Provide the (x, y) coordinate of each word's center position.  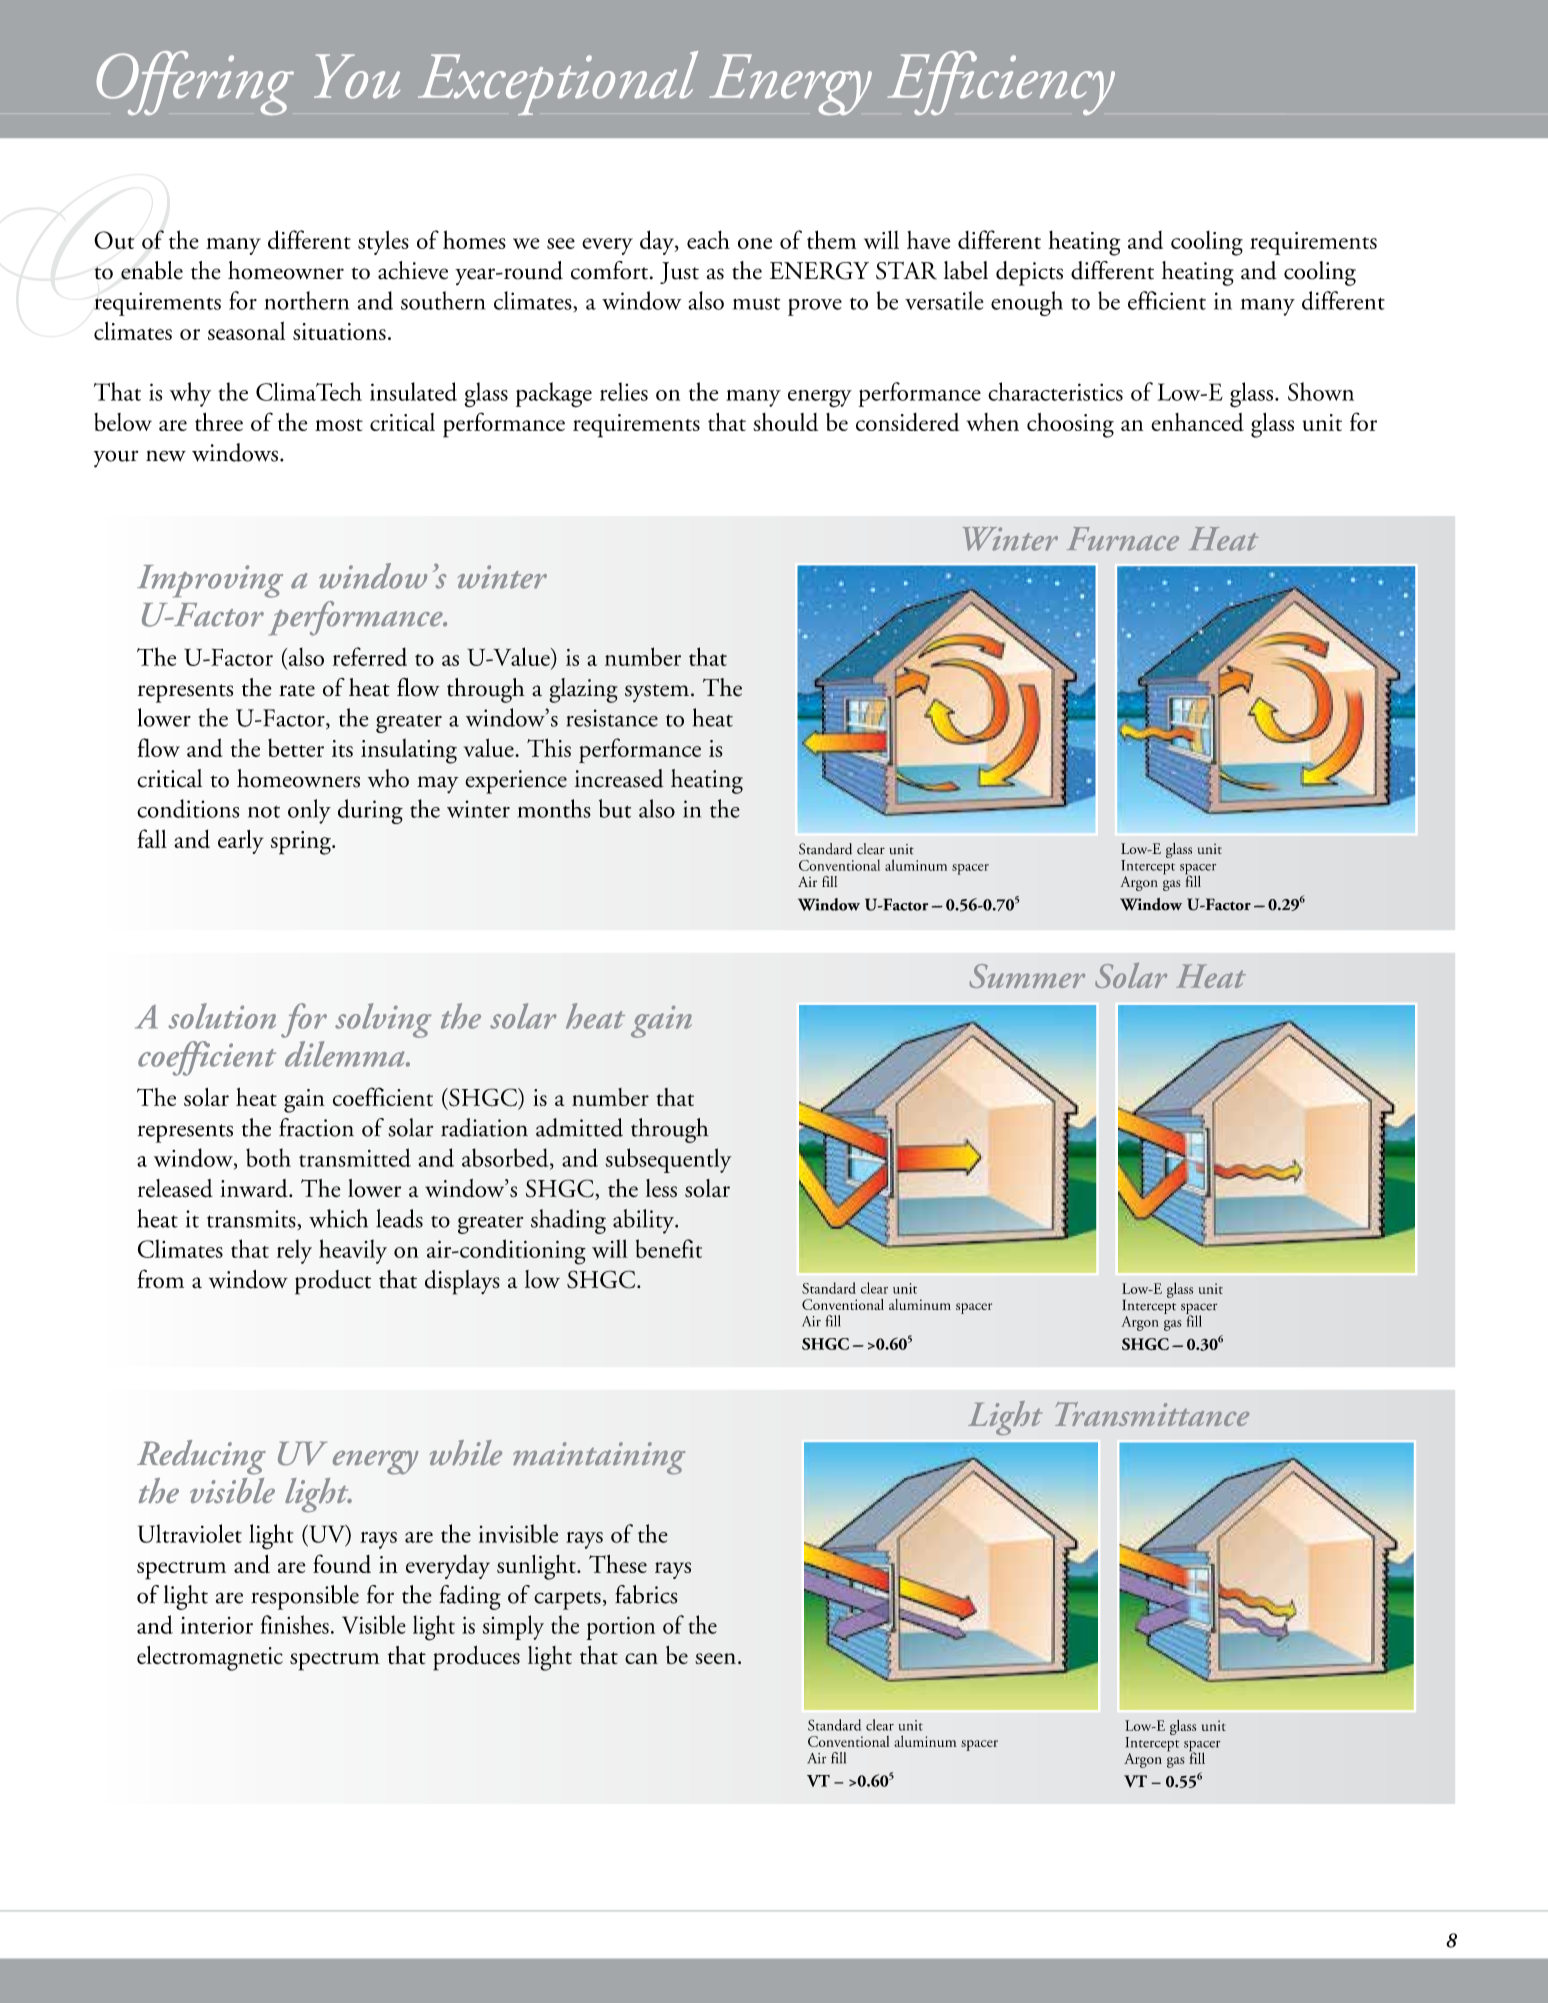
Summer (1027, 976)
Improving (210, 581)
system (657, 693)
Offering (195, 83)
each (708, 239)
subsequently (669, 1160)
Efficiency (1001, 83)
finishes (295, 1624)
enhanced (1197, 422)
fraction (316, 1127)
